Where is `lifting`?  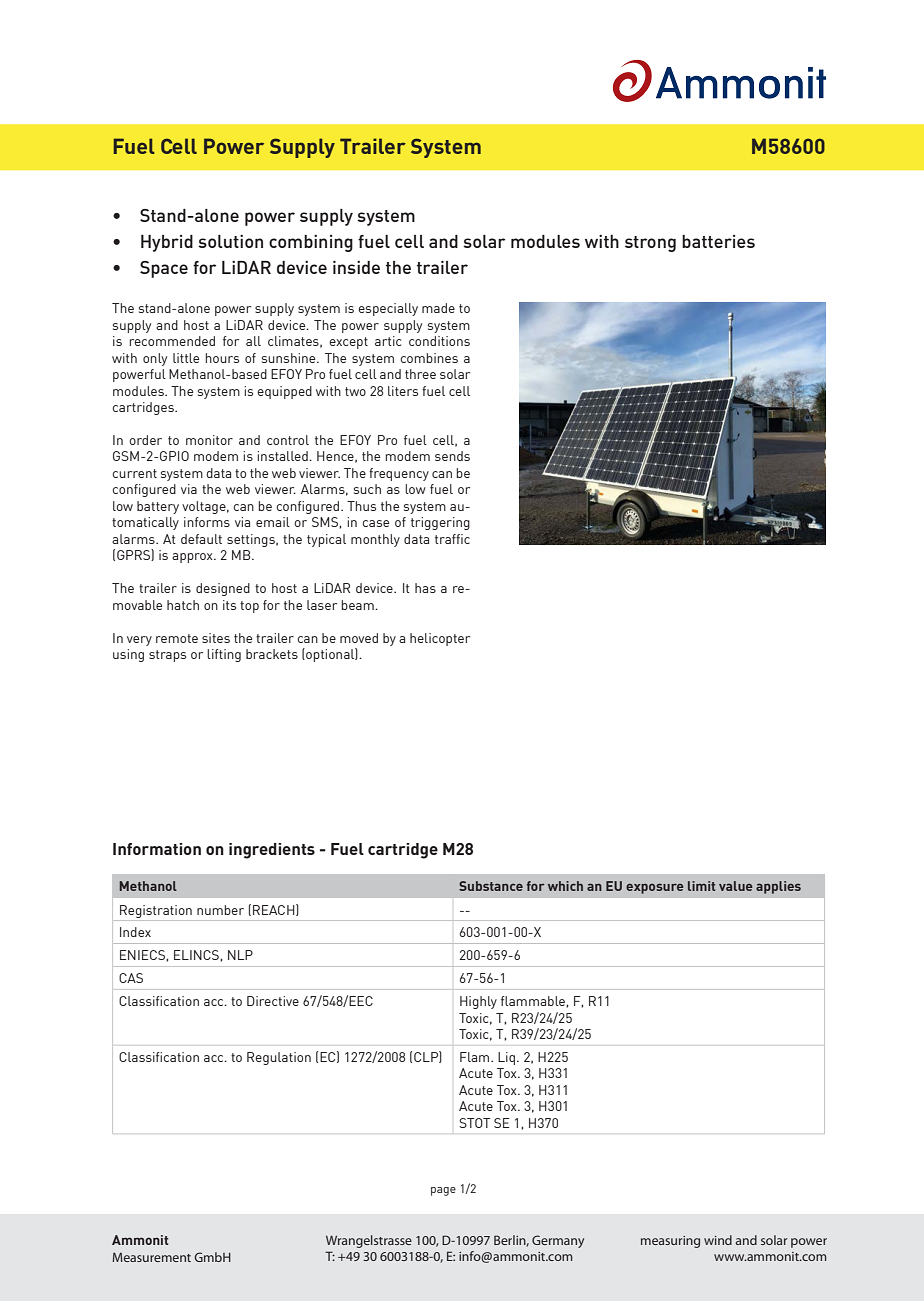 lifting is located at coordinates (224, 655).
